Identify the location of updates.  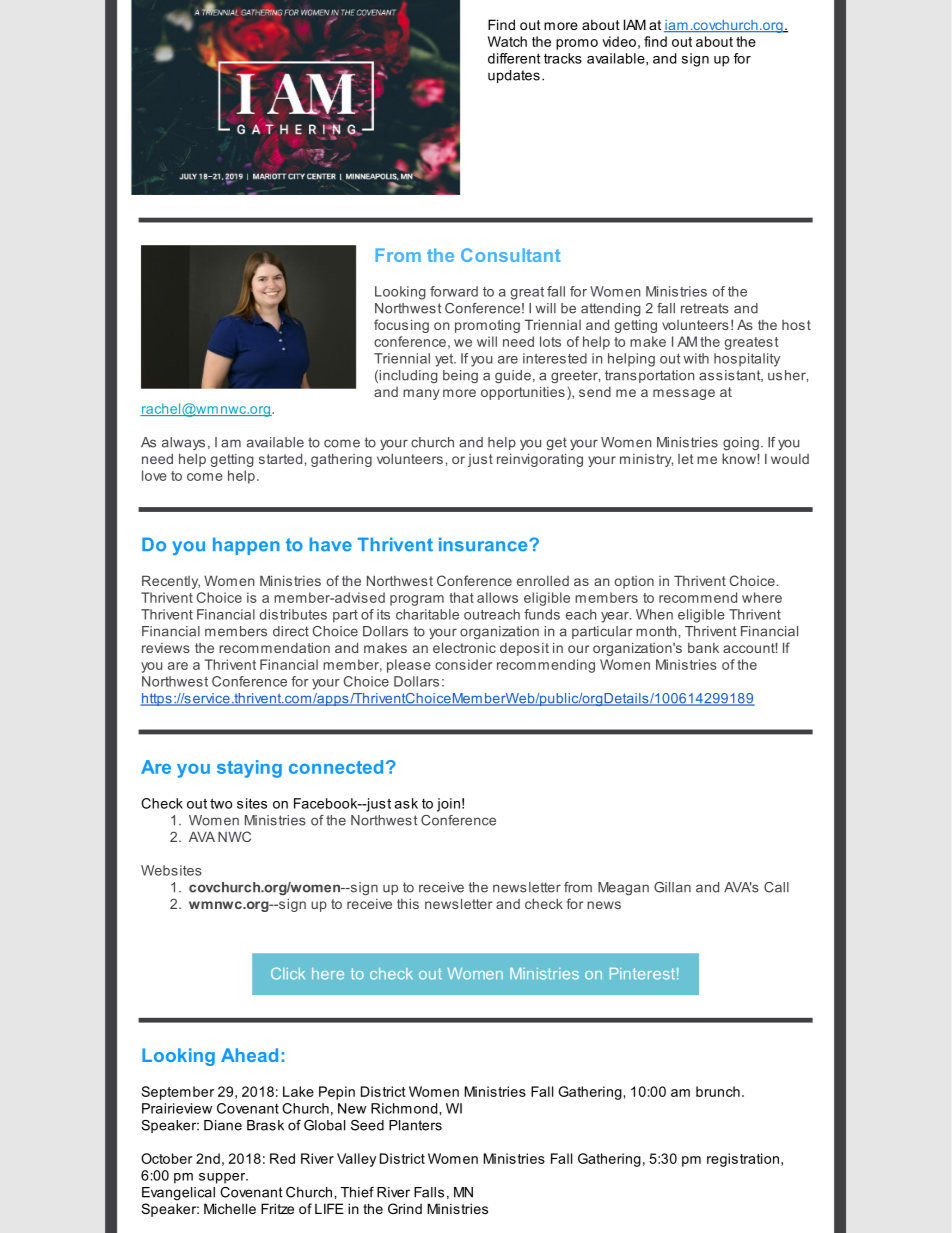
(514, 76).
